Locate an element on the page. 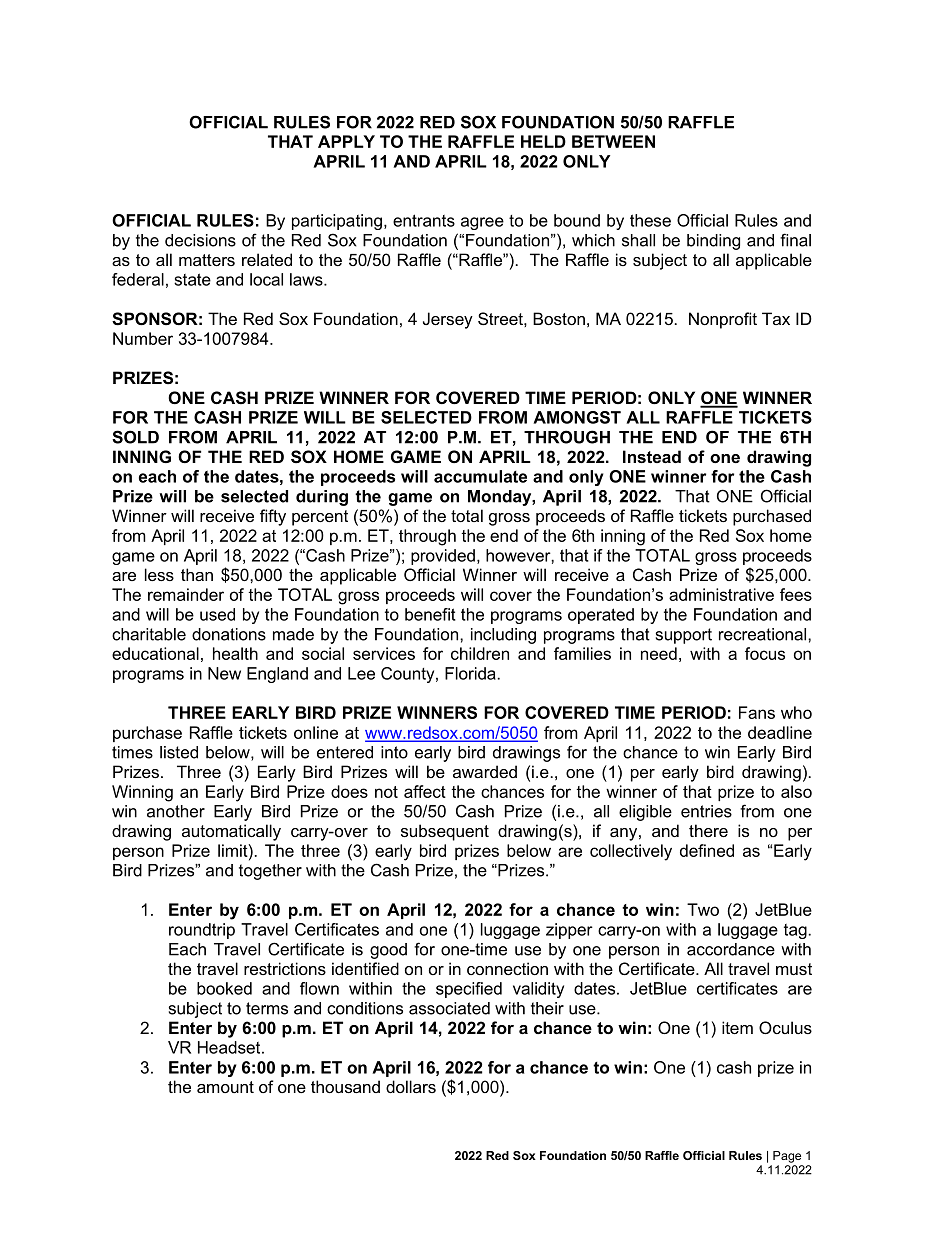  listed is located at coordinates (179, 752).
